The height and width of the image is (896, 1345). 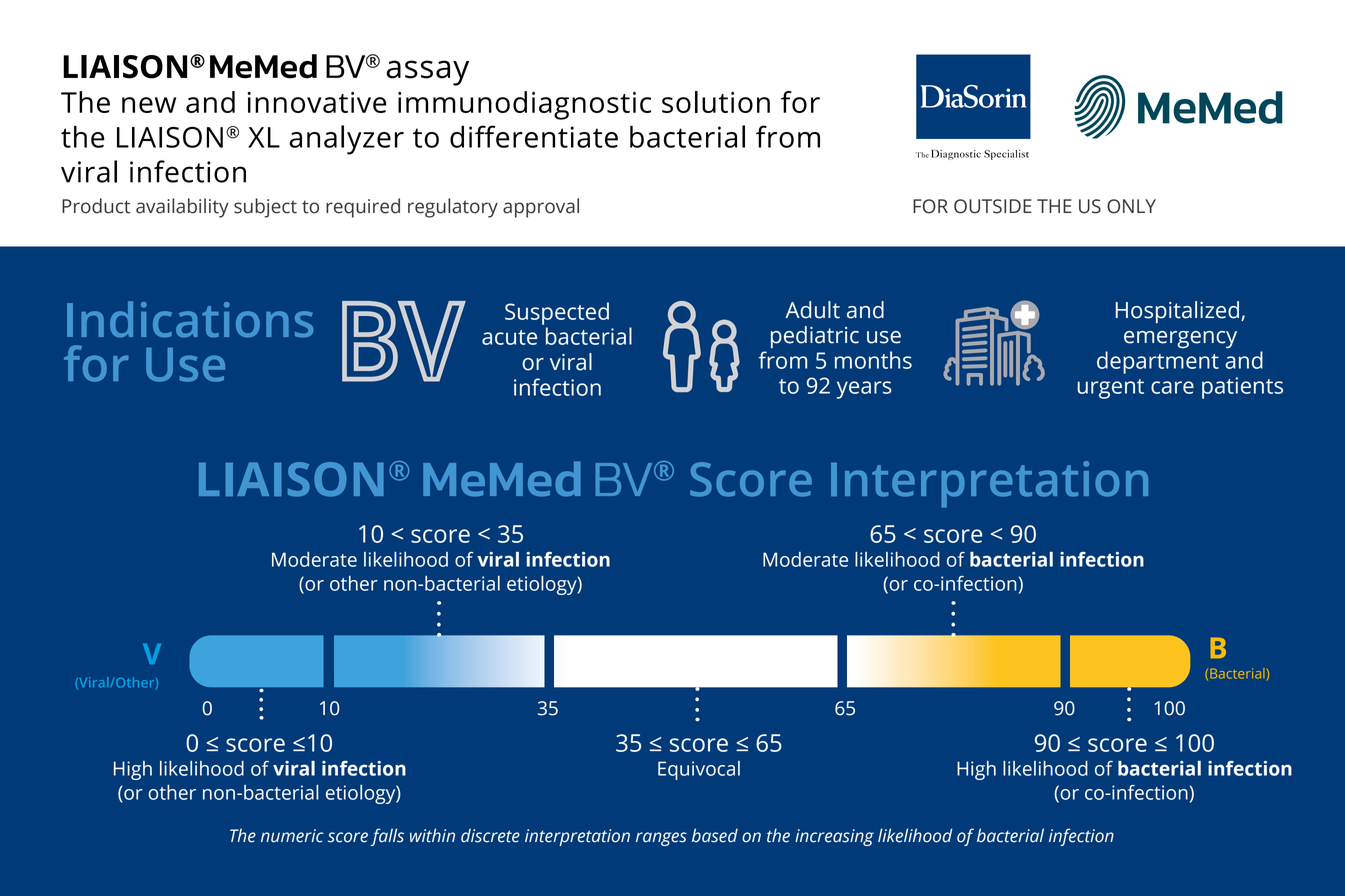 I want to click on years, so click(x=864, y=390).
